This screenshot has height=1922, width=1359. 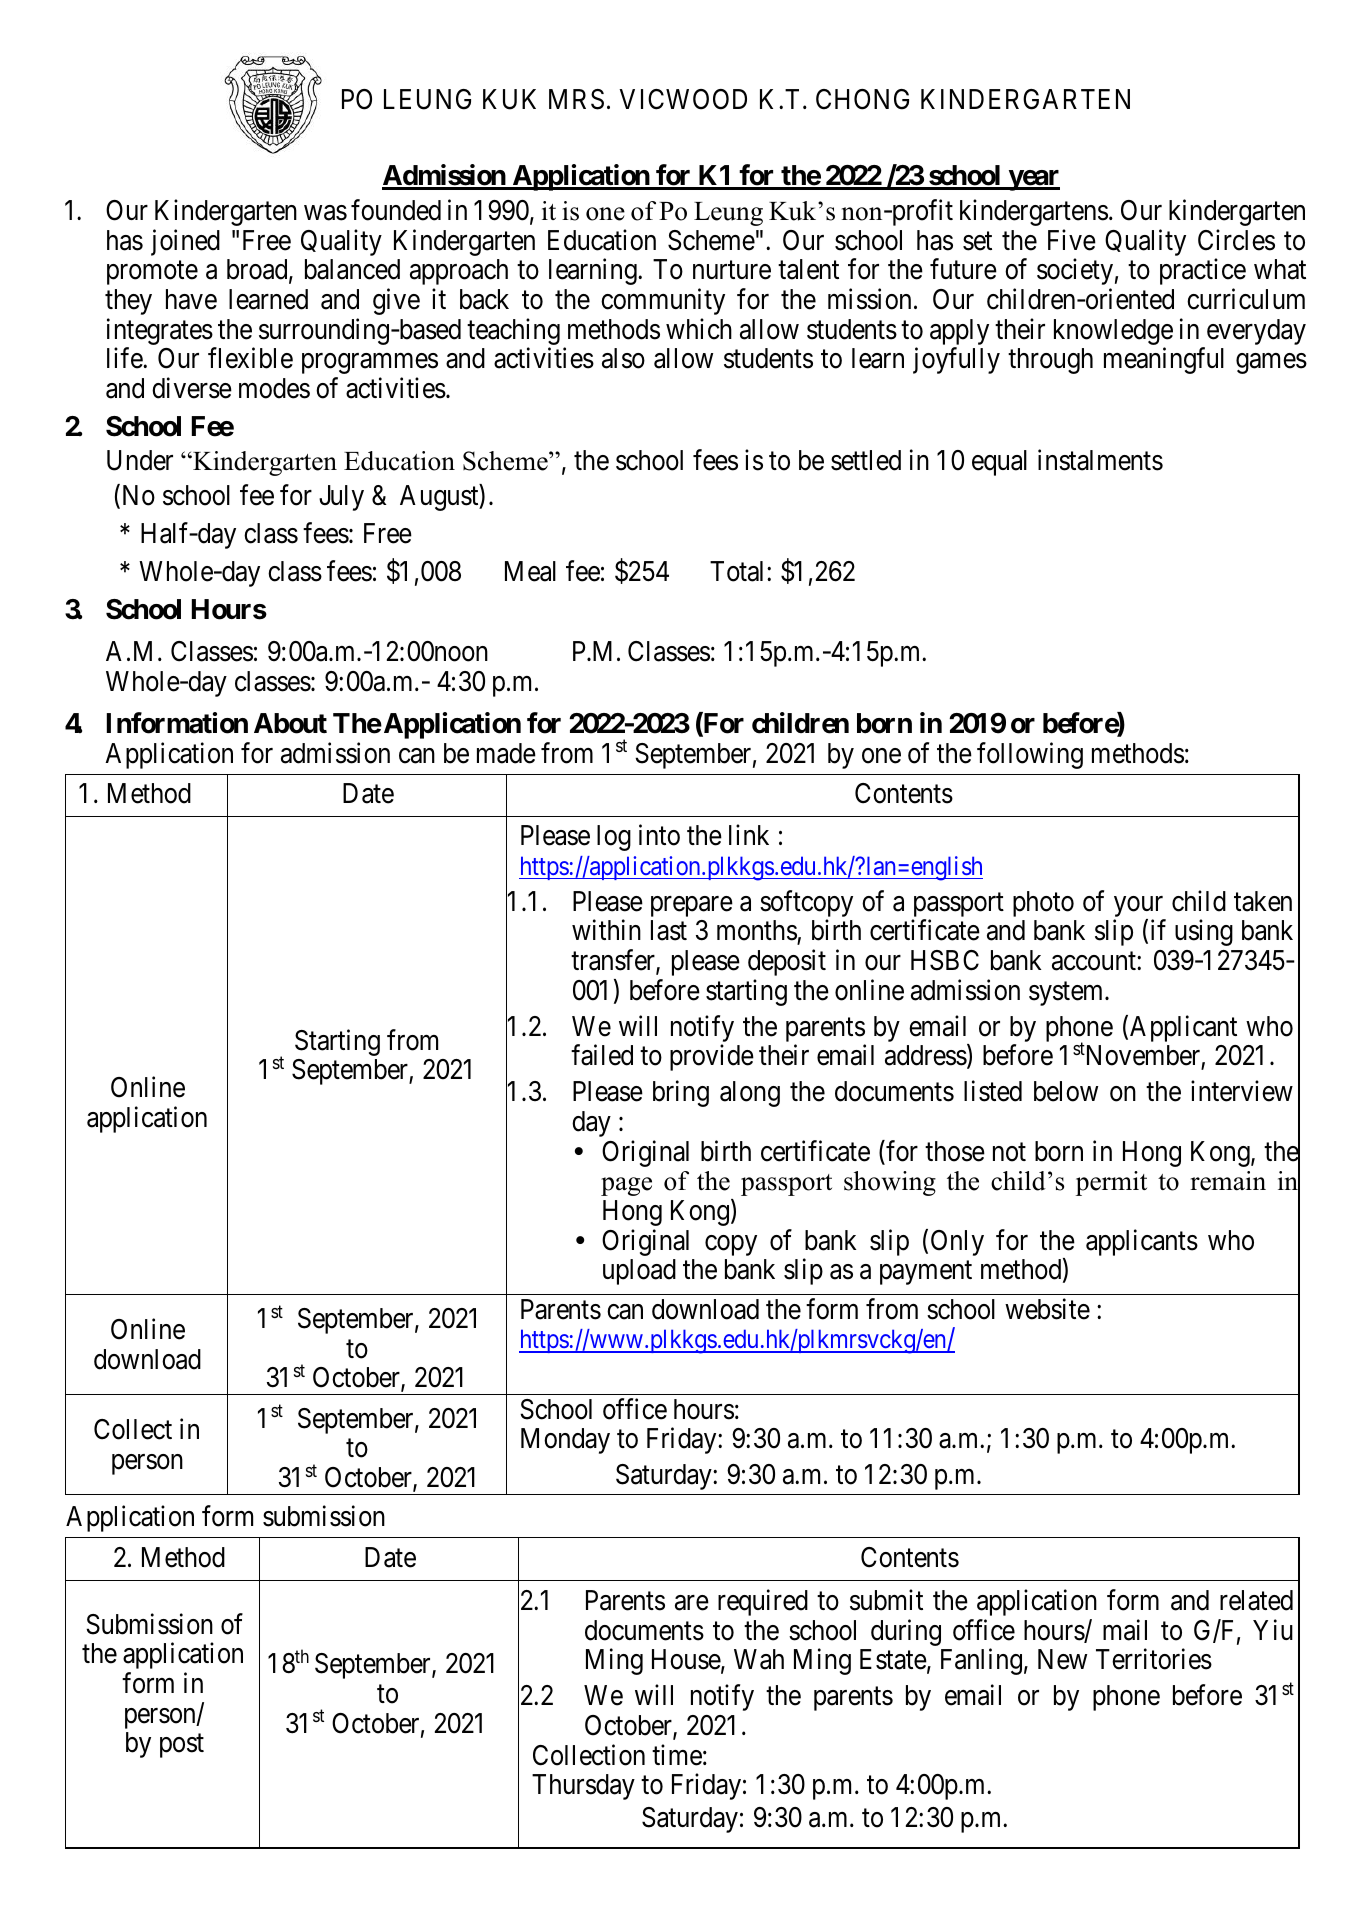 What do you see at coordinates (290, 723) in the screenshot?
I see `About` at bounding box center [290, 723].
